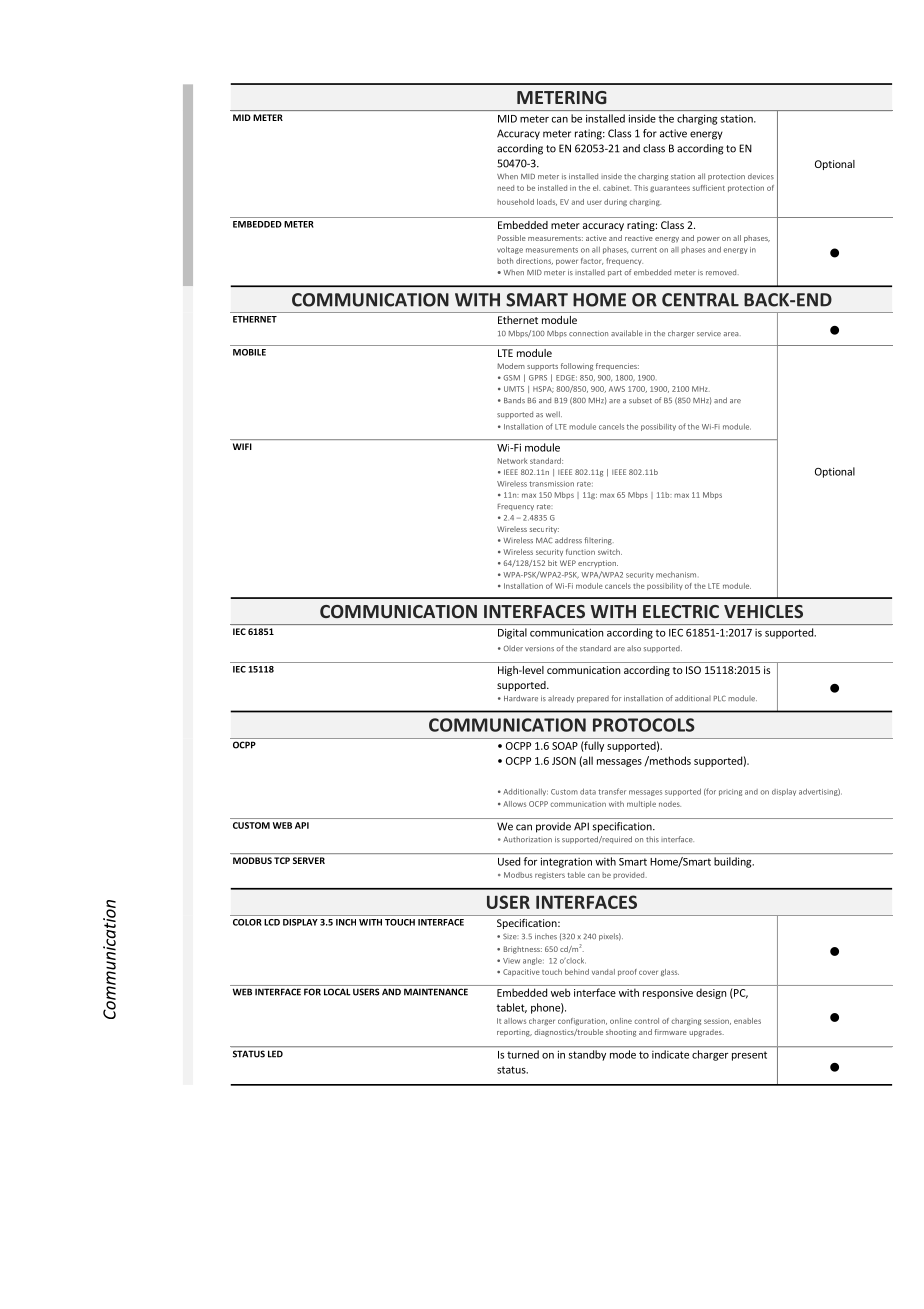 The width and height of the image is (924, 1309). I want to click on WIFI, so click(242, 446).
